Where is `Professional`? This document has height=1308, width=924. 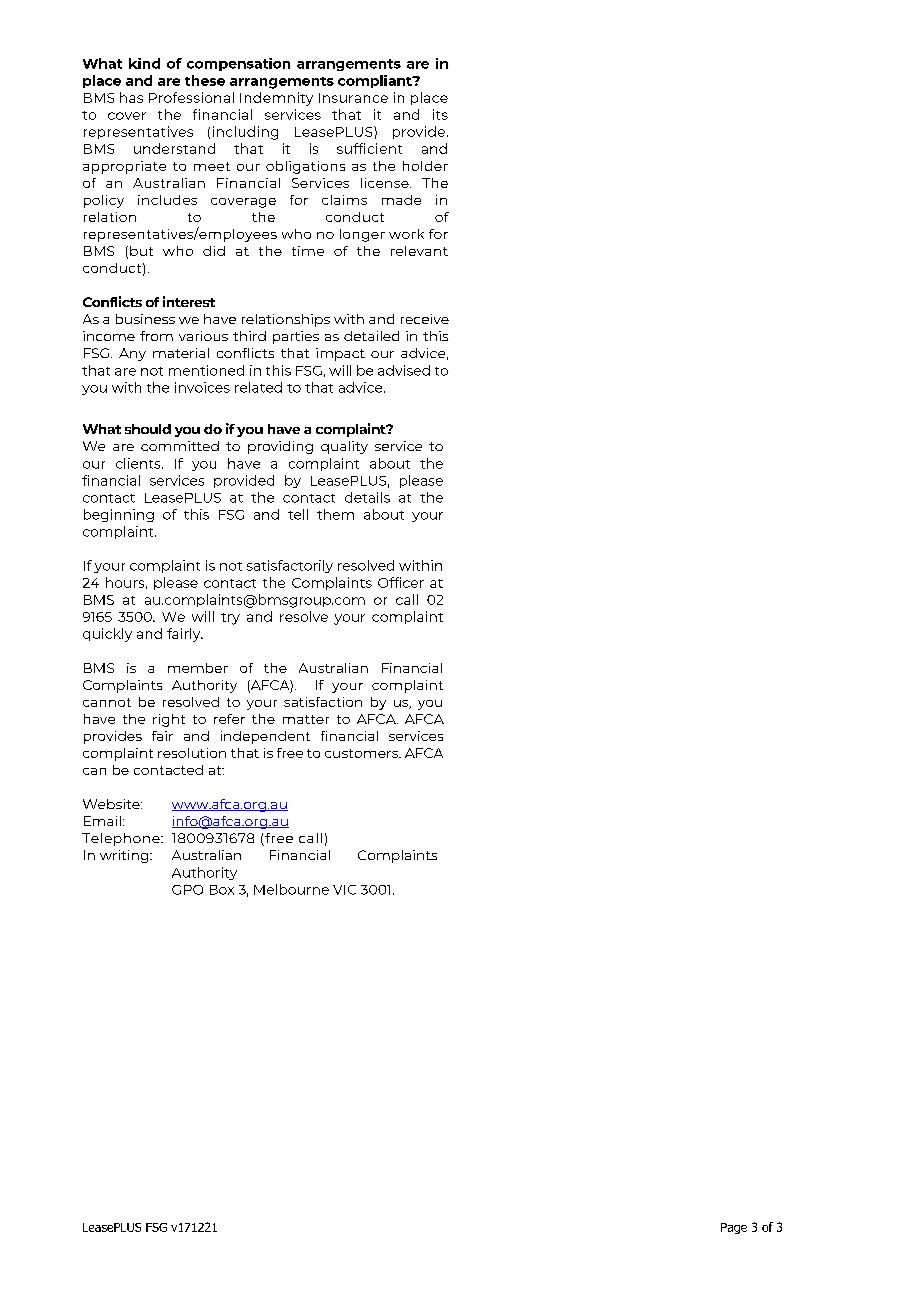 Professional is located at coordinates (191, 97).
